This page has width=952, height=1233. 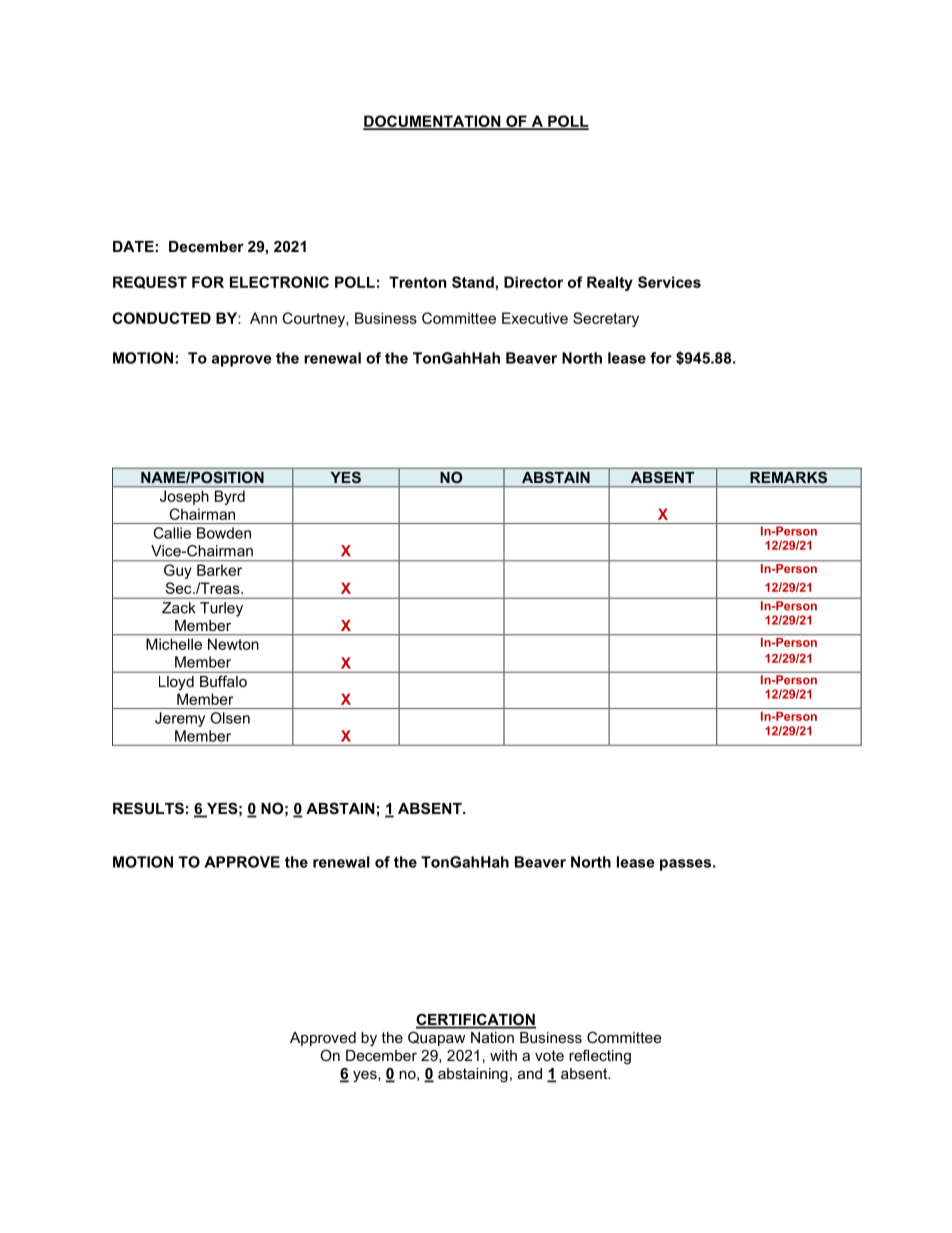 I want to click on CERTIFICATION, so click(x=476, y=1020).
